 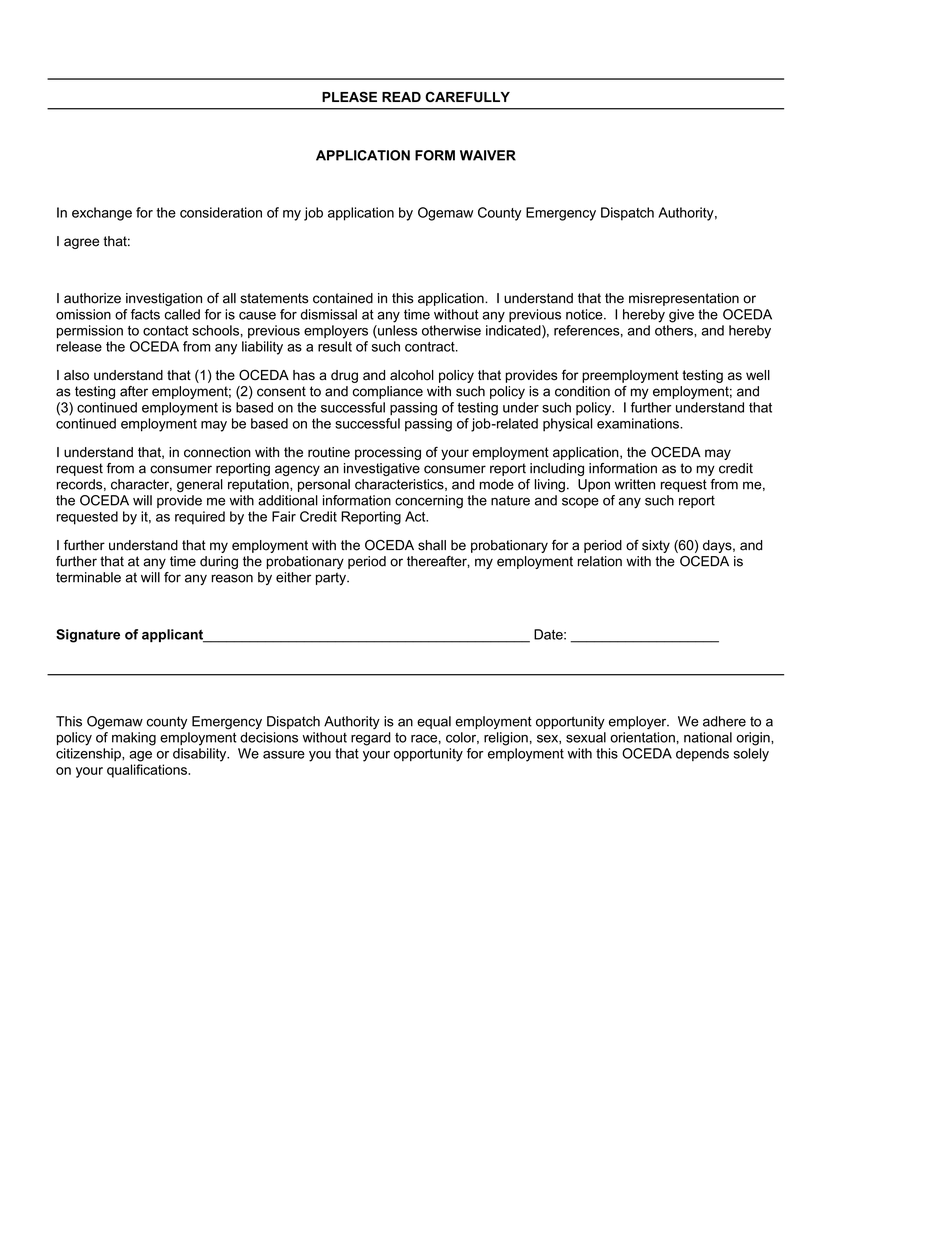 What do you see at coordinates (488, 155) in the screenshot?
I see `WAIVER` at bounding box center [488, 155].
